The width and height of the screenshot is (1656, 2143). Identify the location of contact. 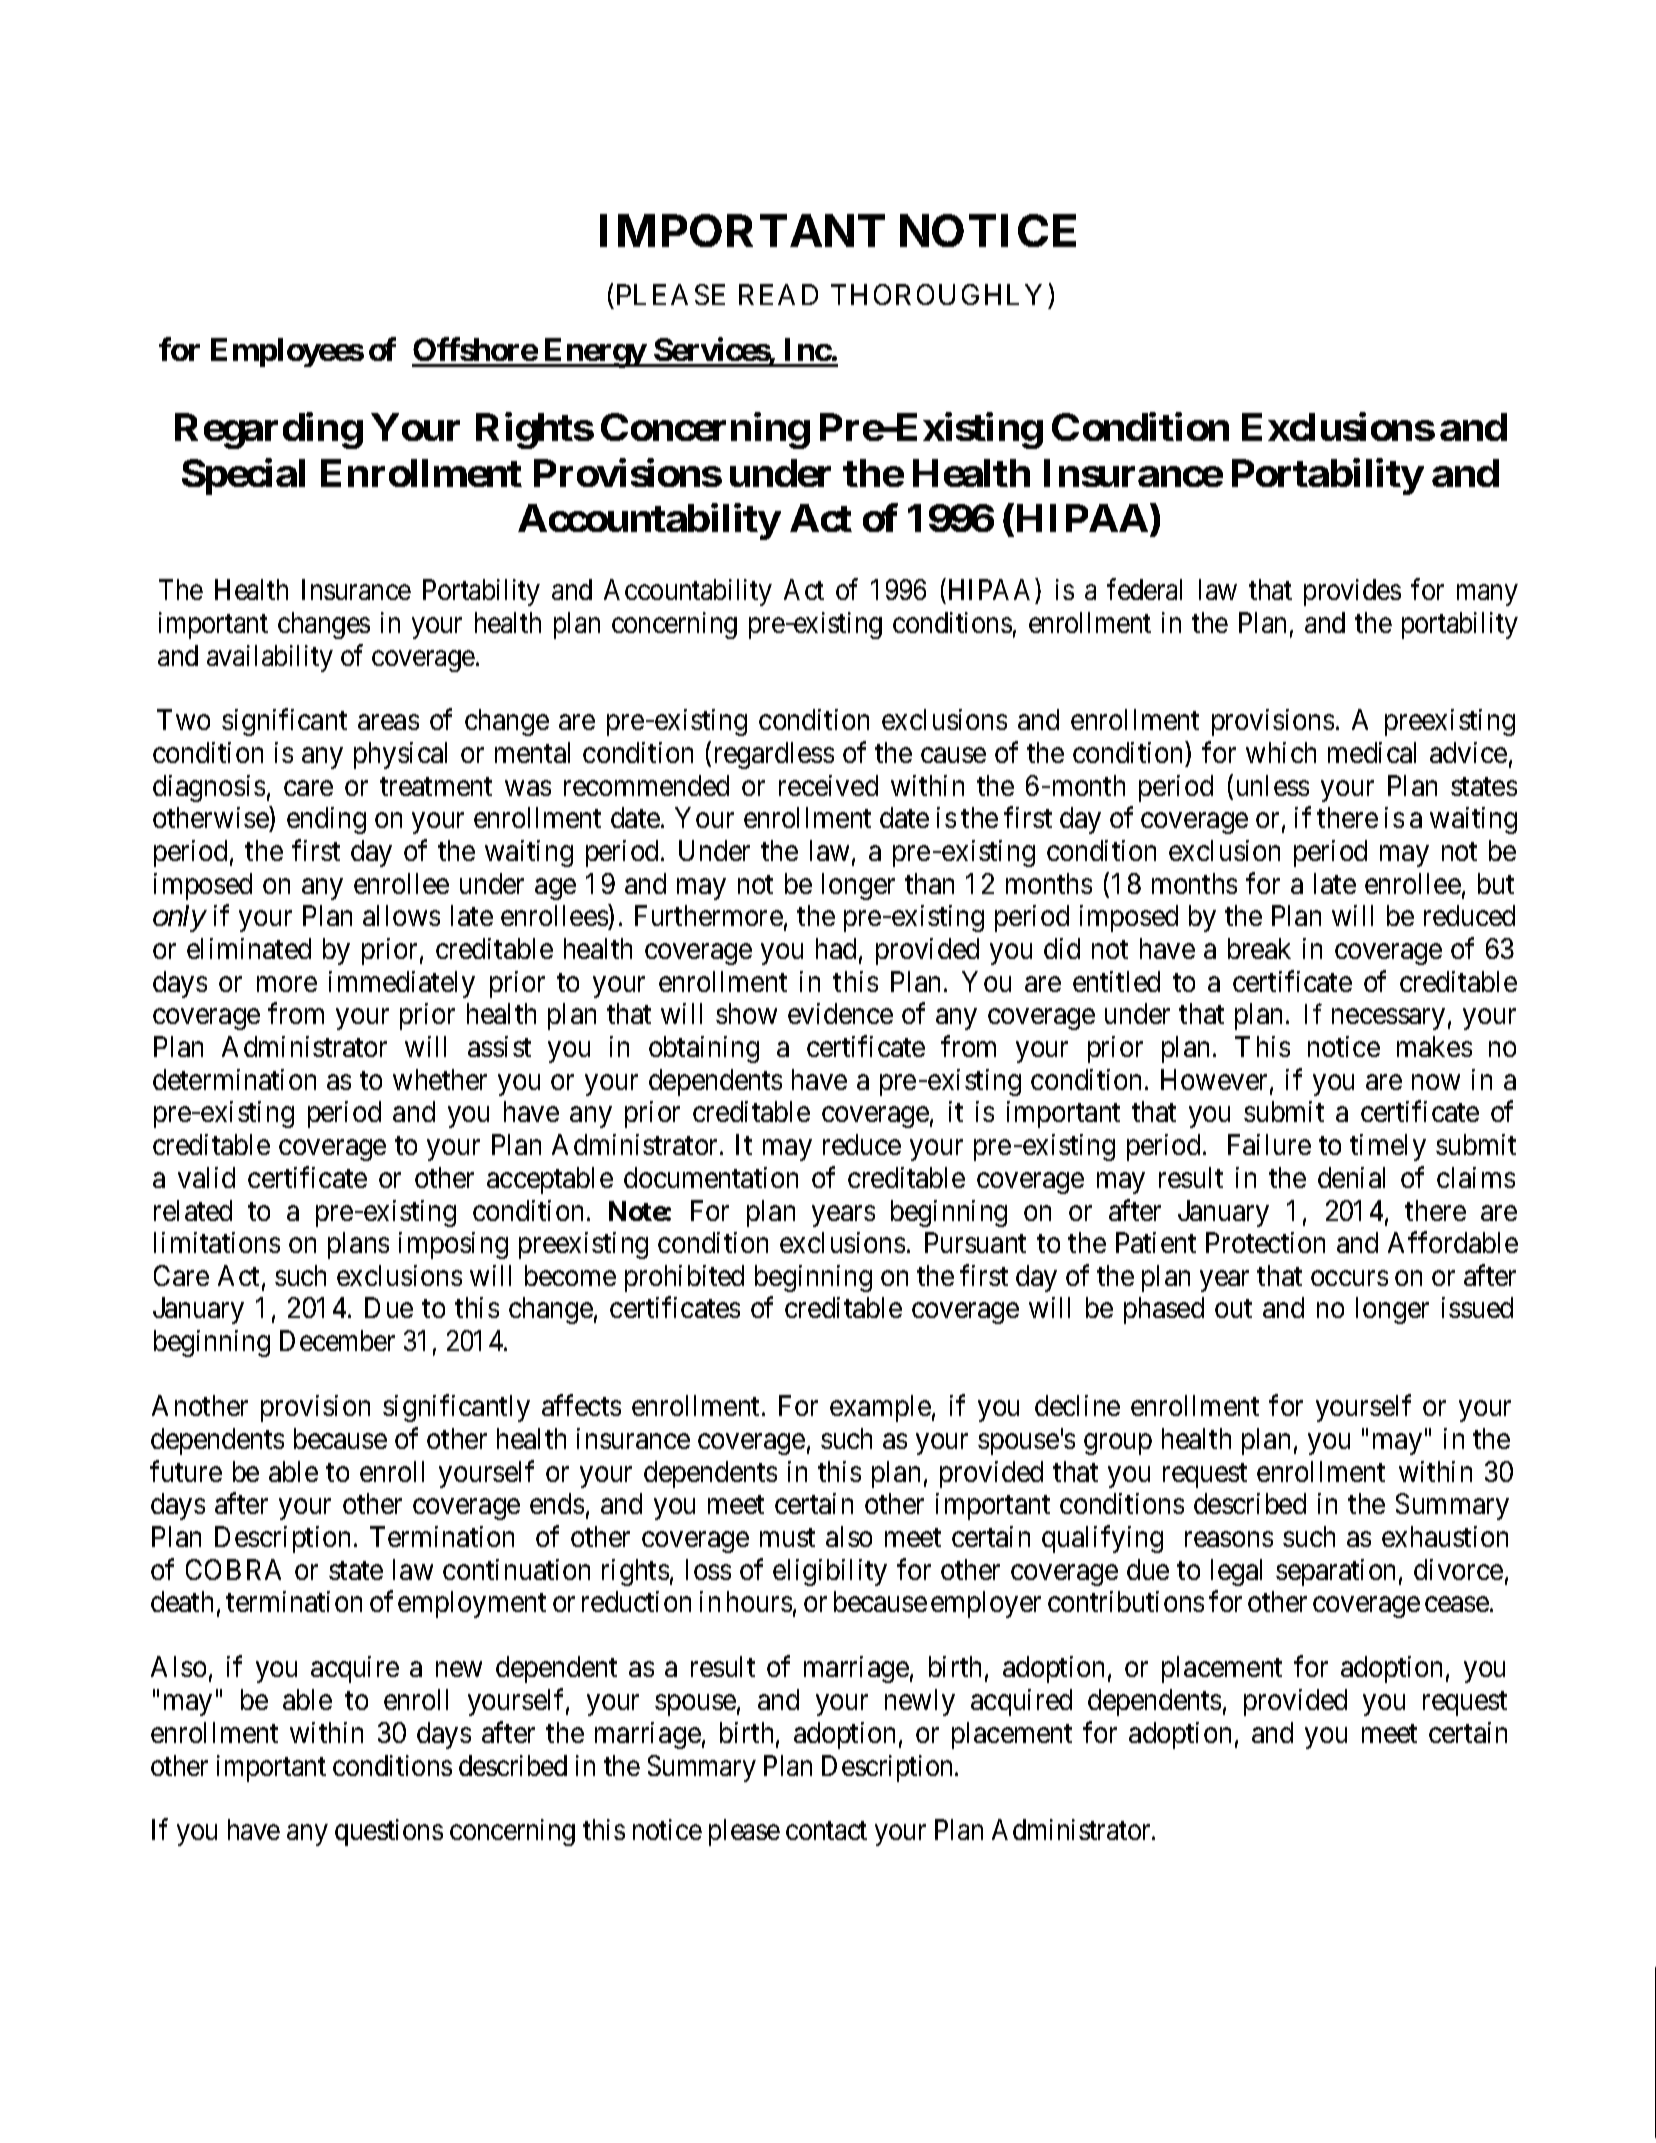
(826, 1831).
